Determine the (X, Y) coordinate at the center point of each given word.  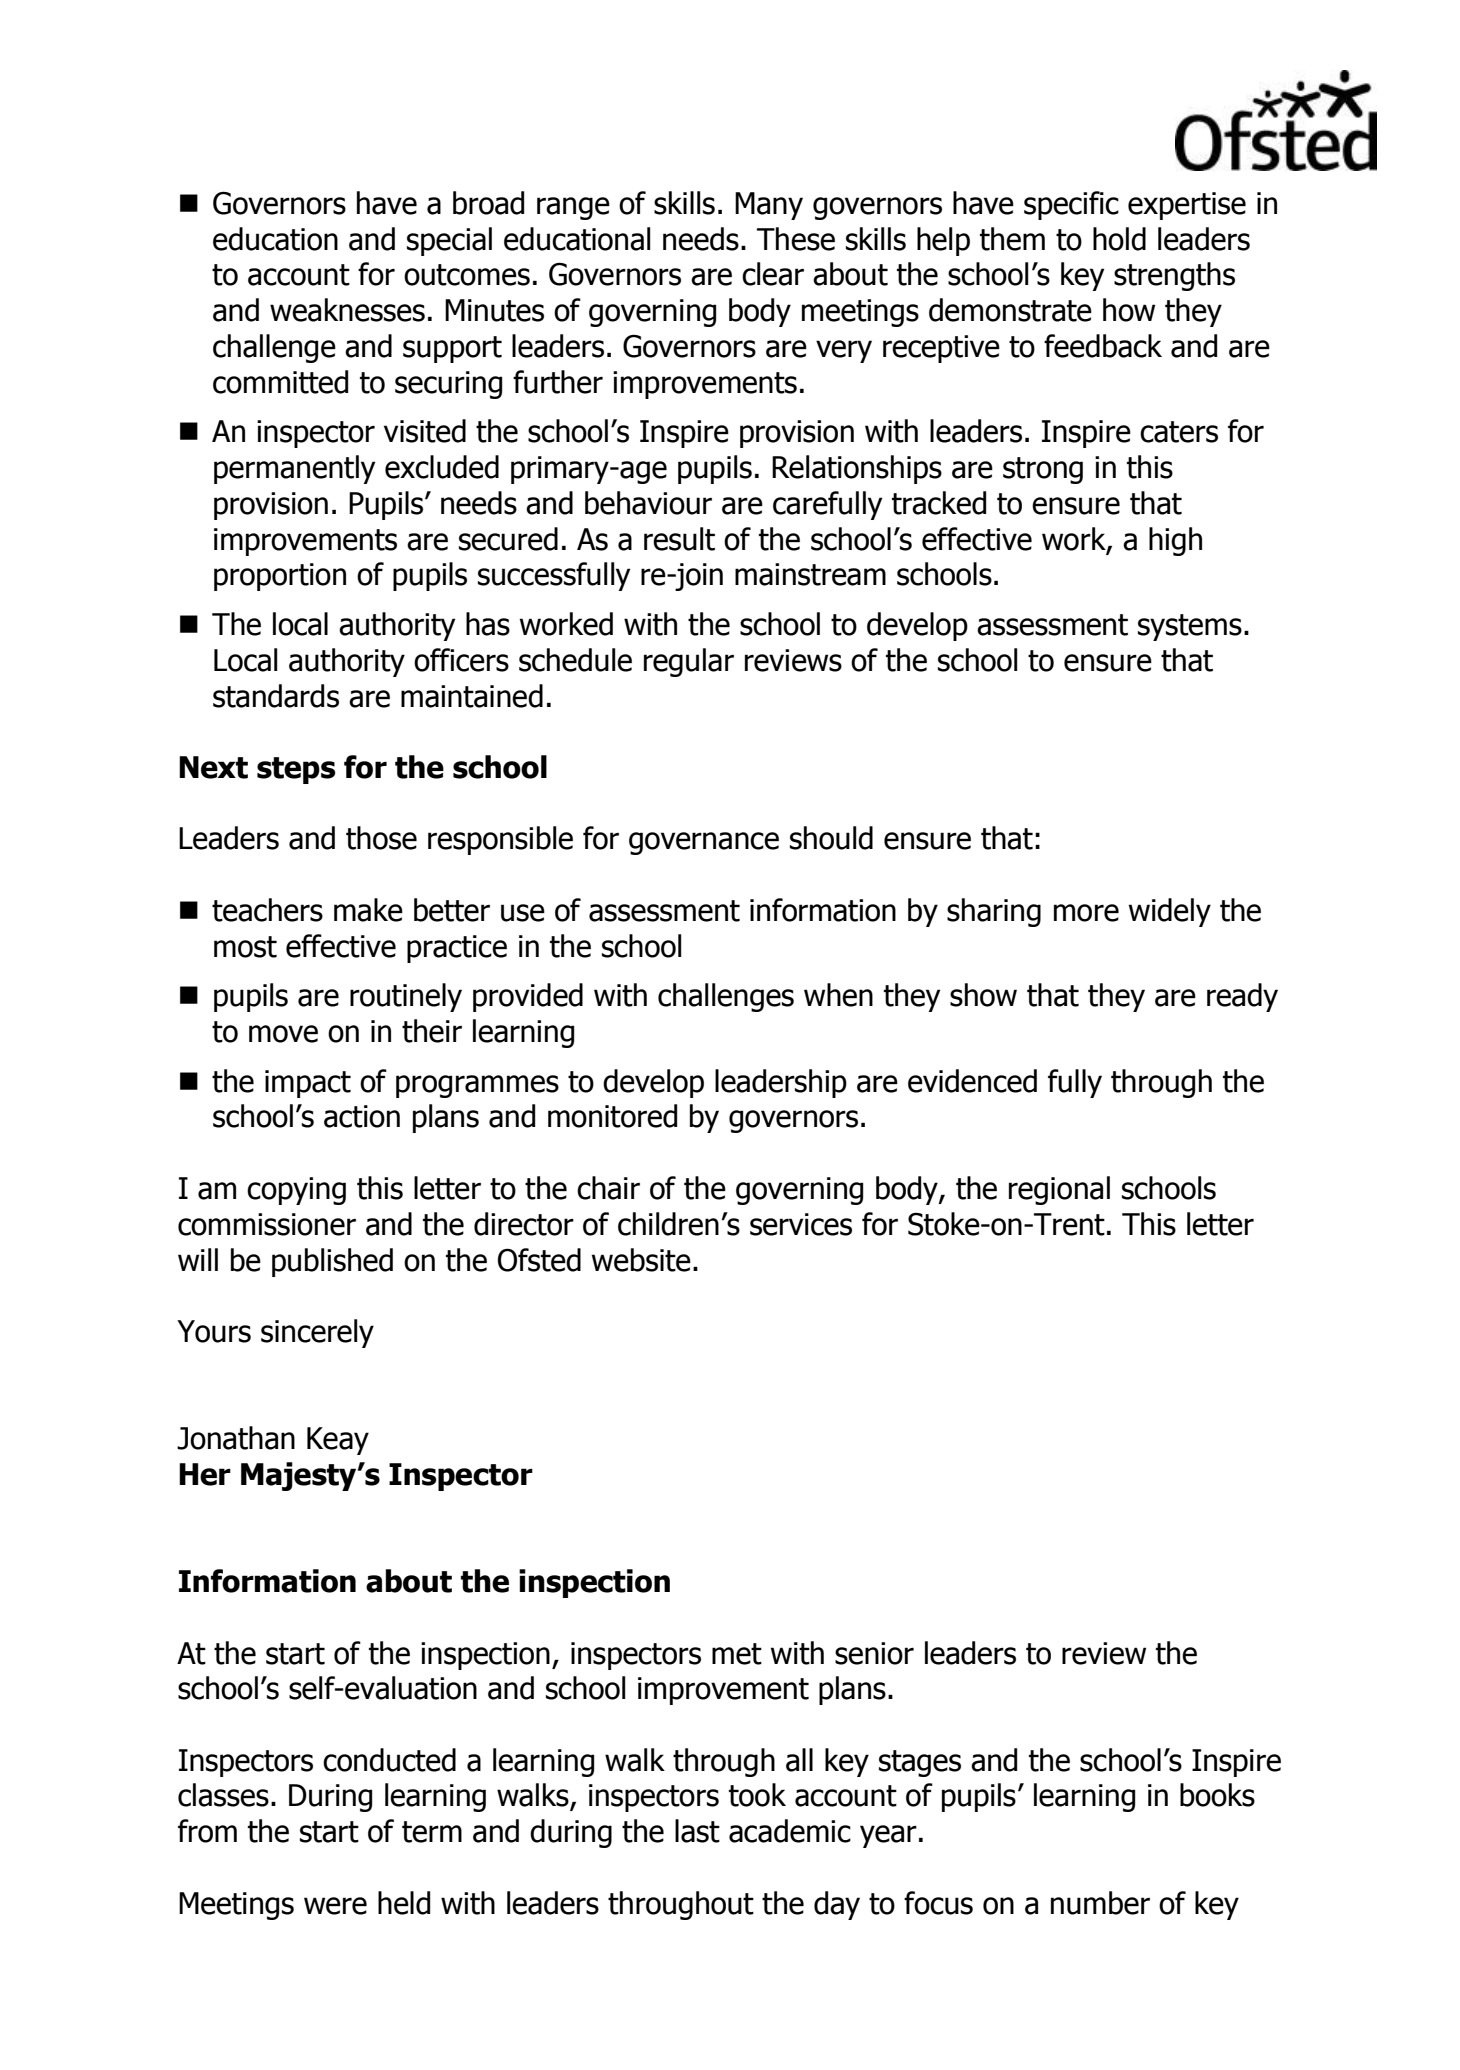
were (335, 1906)
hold (1119, 239)
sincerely (317, 1333)
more (1086, 913)
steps (296, 770)
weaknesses (347, 310)
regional (1059, 1190)
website (641, 1260)
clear (773, 274)
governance (704, 843)
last (697, 1831)
